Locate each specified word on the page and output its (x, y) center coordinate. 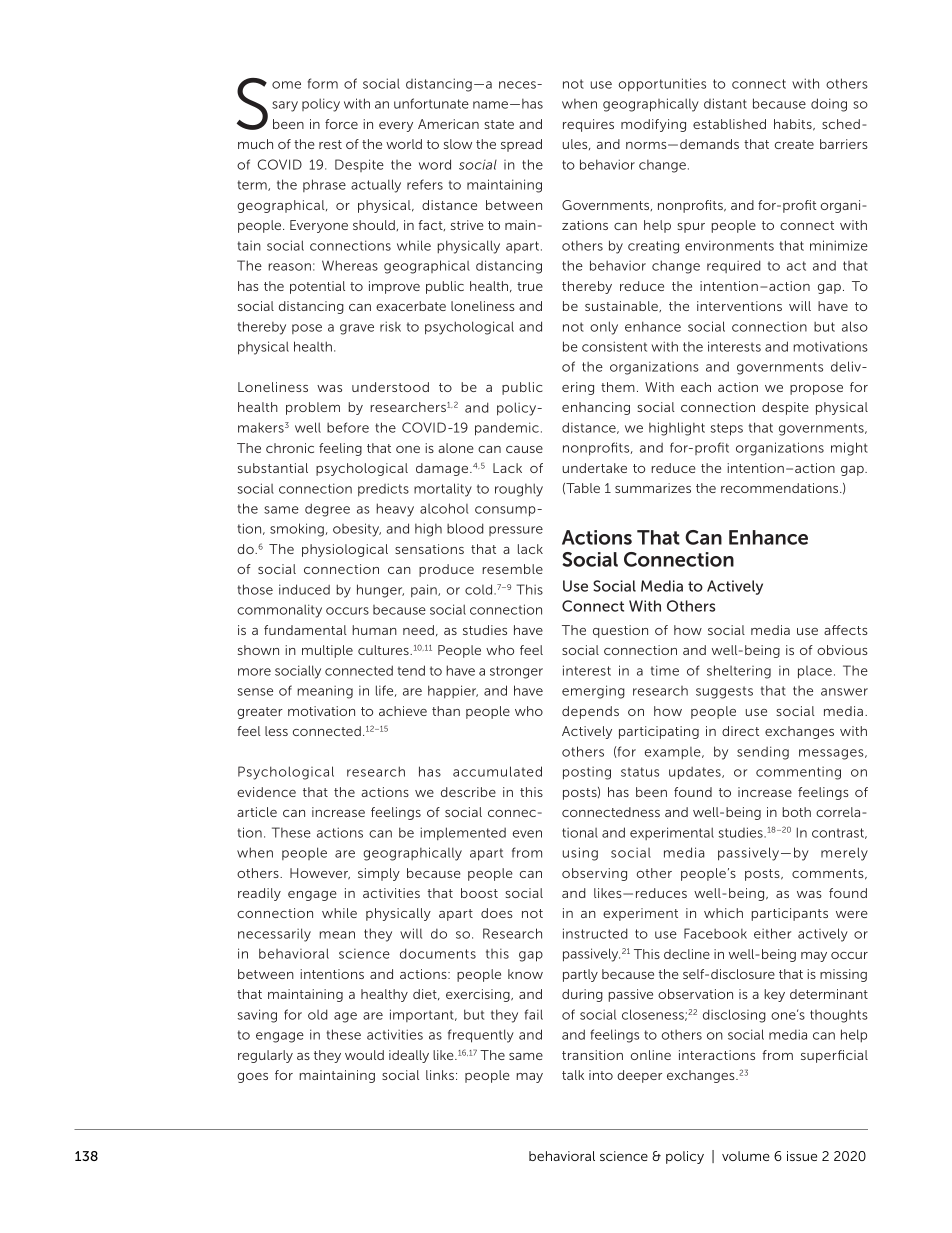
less (276, 731)
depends (590, 712)
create (794, 144)
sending (763, 753)
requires (588, 125)
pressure (516, 531)
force (341, 124)
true (530, 286)
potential (317, 287)
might (849, 449)
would (364, 1055)
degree (327, 510)
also (855, 326)
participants (789, 914)
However (320, 874)
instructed (595, 933)
